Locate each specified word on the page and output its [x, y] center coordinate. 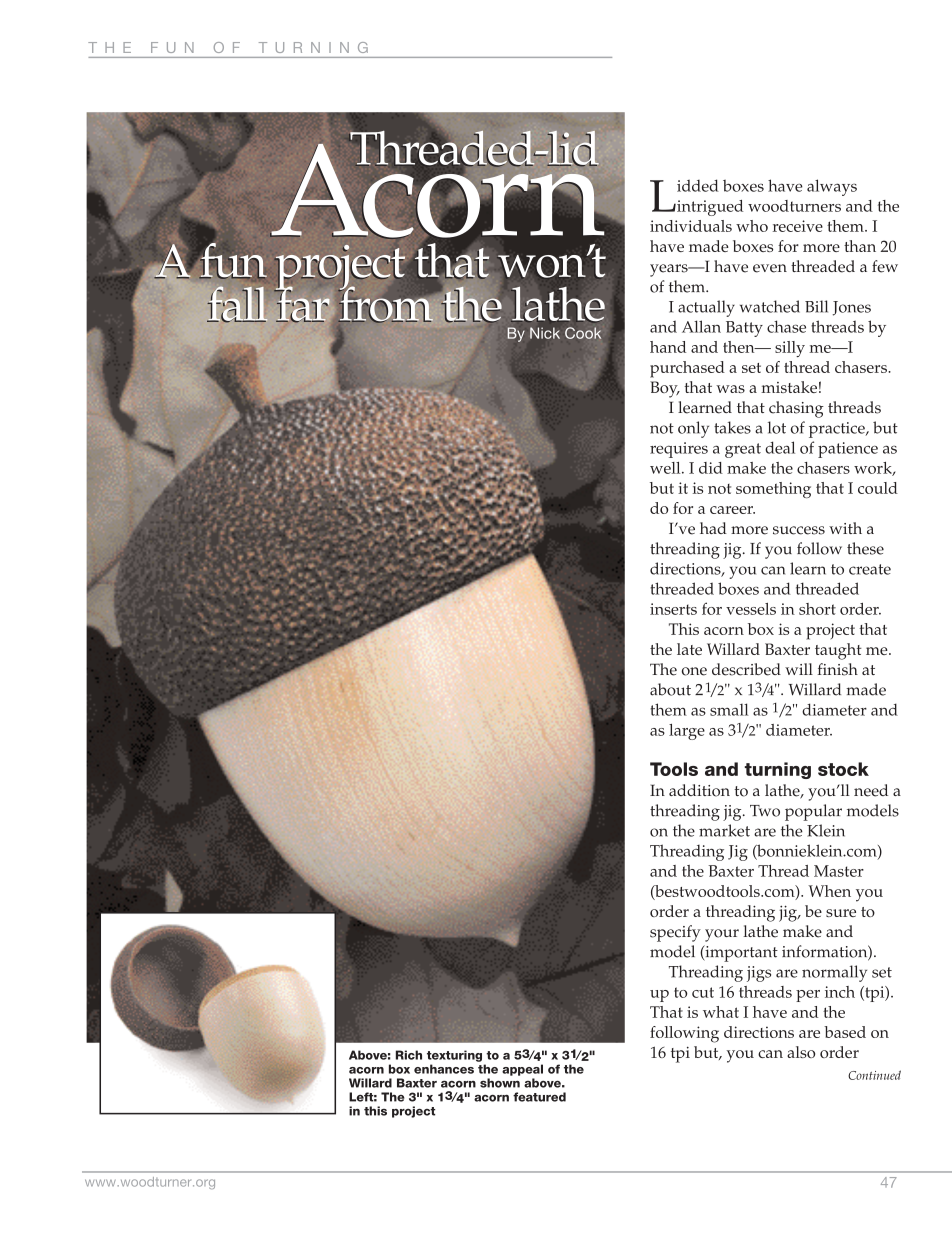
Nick [545, 333]
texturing [454, 1056]
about [670, 689]
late [689, 649]
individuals [691, 226]
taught [838, 651]
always [832, 187]
